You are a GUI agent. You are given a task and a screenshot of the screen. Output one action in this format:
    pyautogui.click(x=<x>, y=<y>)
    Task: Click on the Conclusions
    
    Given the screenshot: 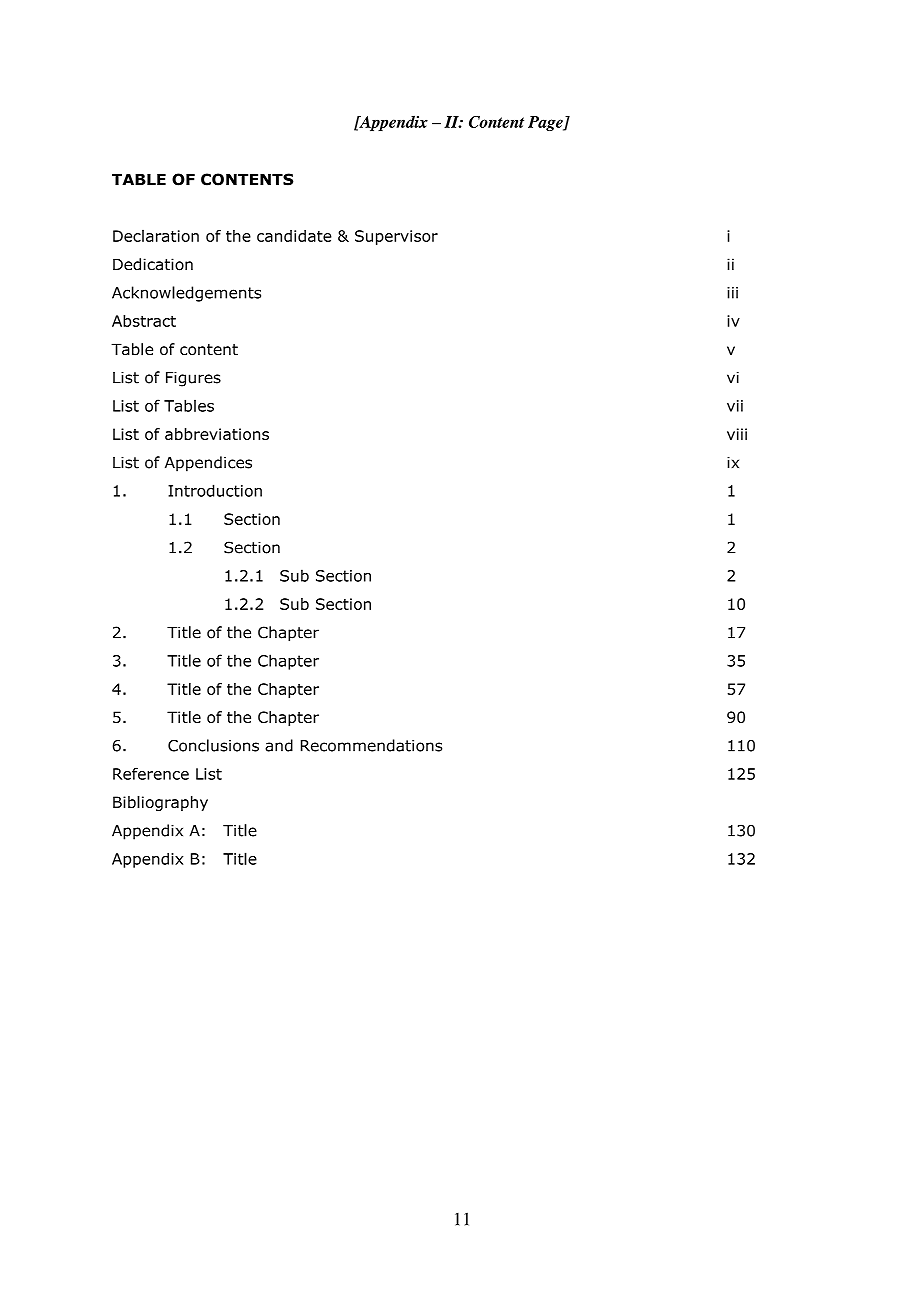 What is the action you would take?
    pyautogui.click(x=213, y=745)
